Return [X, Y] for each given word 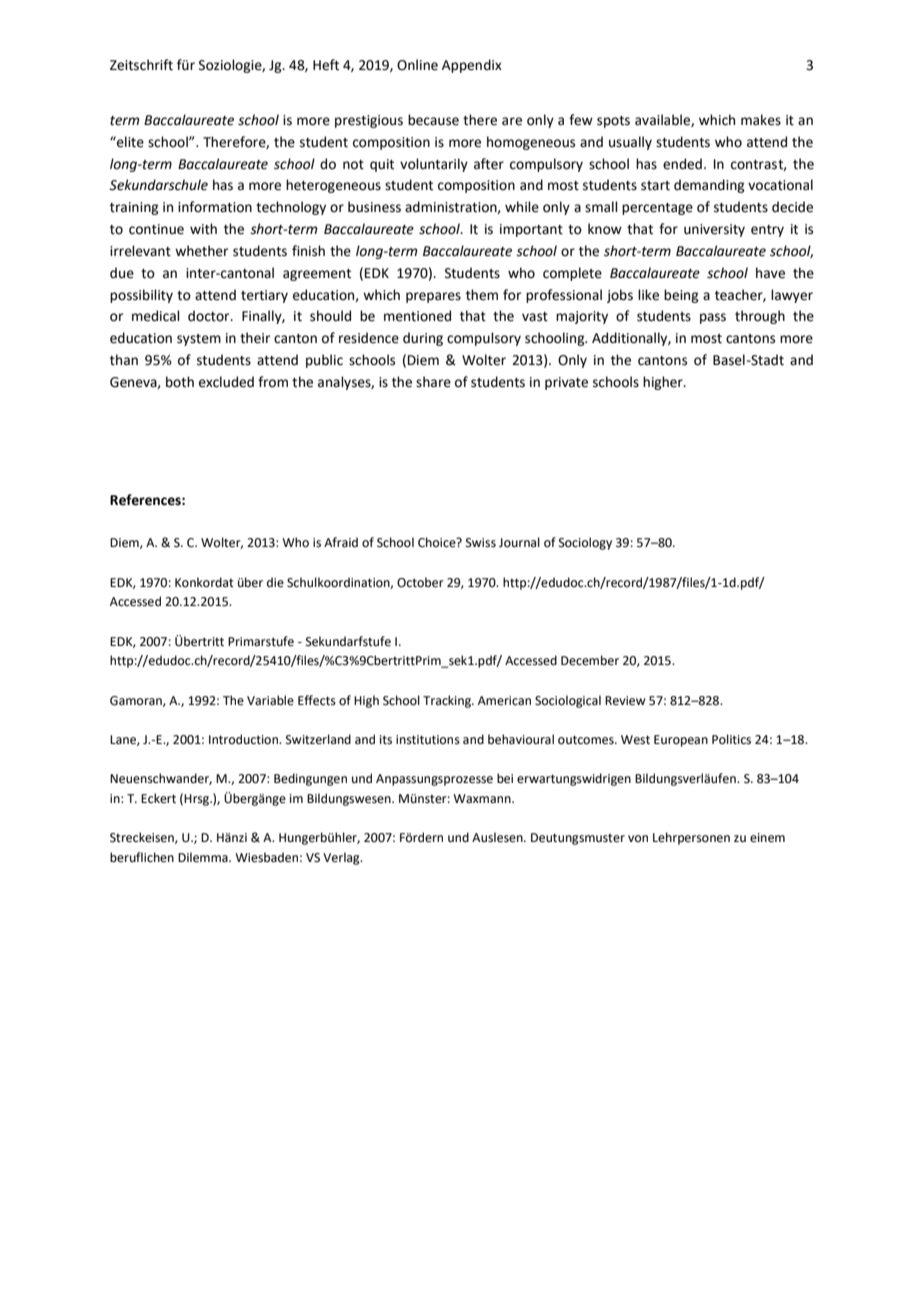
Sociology [585, 543]
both [180, 382]
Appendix [472, 66]
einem [767, 838]
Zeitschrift [141, 65]
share [433, 382]
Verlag [342, 858]
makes [761, 120]
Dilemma [204, 857]
